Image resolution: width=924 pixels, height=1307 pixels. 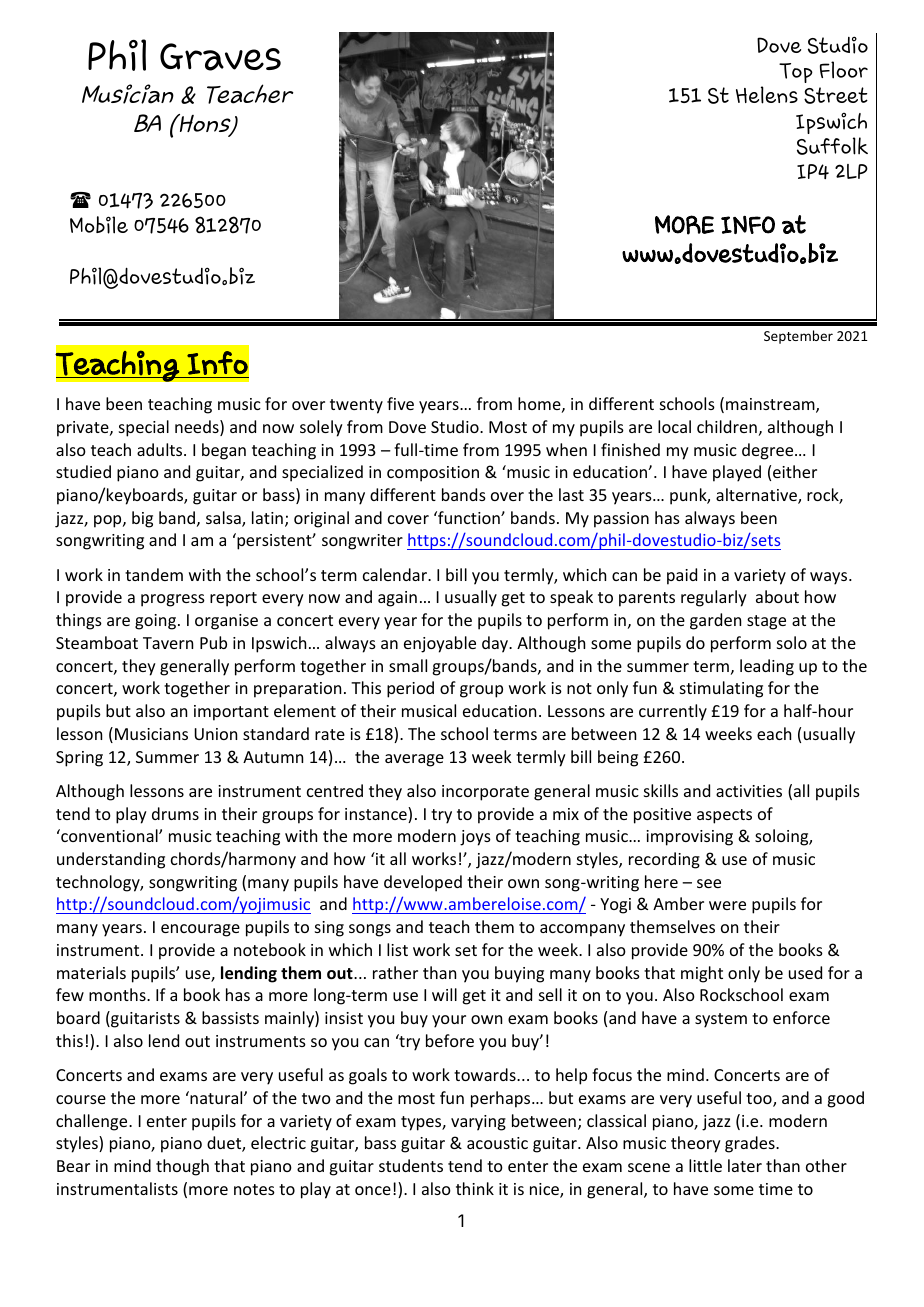 I want to click on Top, so click(x=796, y=73).
